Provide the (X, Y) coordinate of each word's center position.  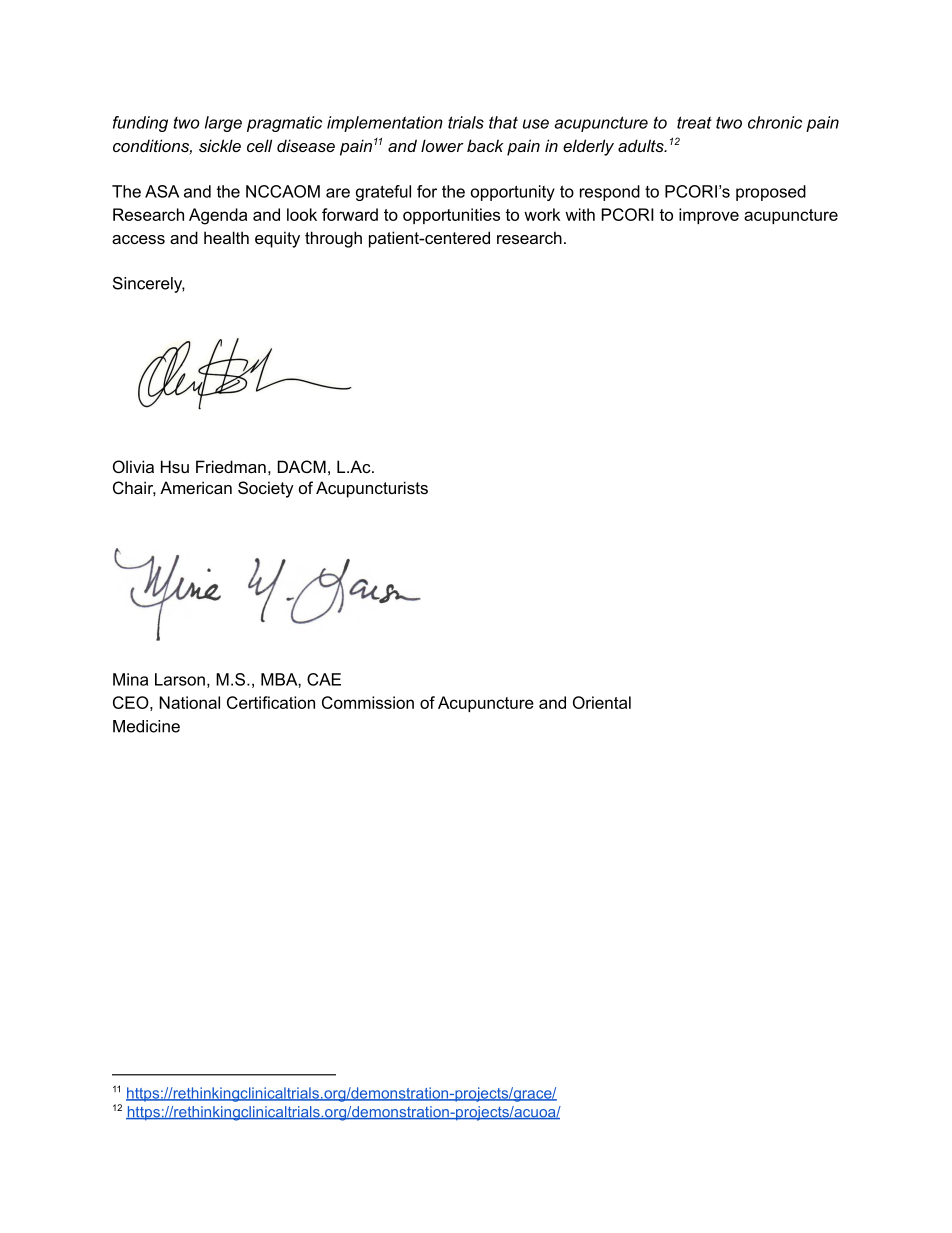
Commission (368, 702)
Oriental (602, 702)
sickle (220, 145)
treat (694, 122)
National (189, 702)
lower (442, 145)
